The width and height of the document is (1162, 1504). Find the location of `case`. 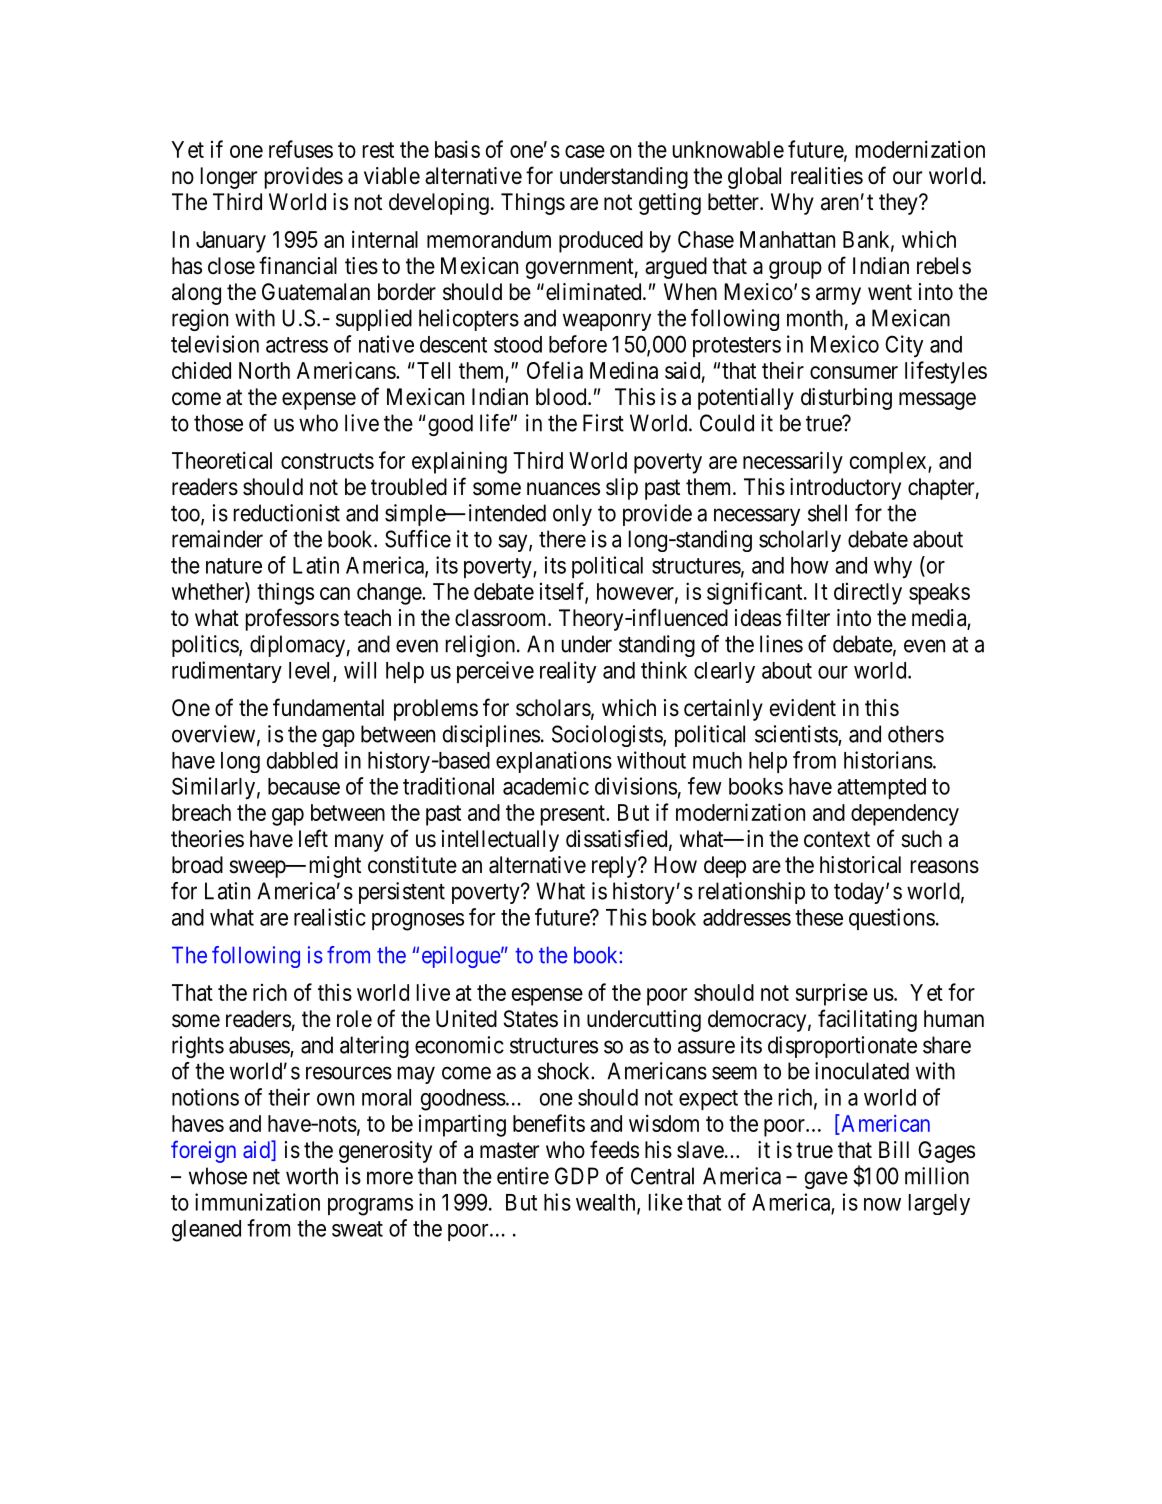

case is located at coordinates (585, 151).
